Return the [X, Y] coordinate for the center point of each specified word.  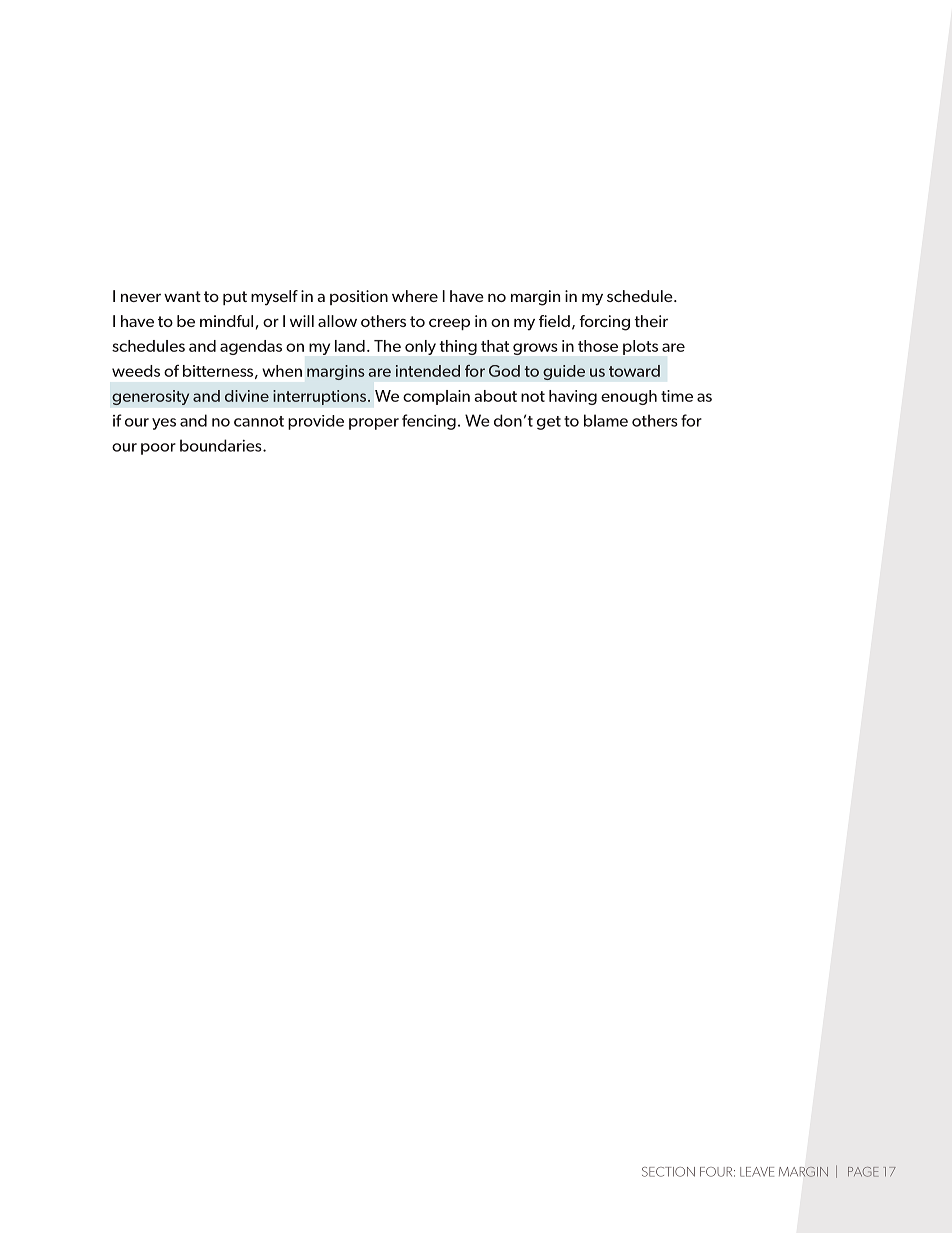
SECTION [668, 1172]
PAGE [863, 1172]
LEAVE [757, 1172]
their [651, 321]
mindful [226, 321]
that [495, 346]
